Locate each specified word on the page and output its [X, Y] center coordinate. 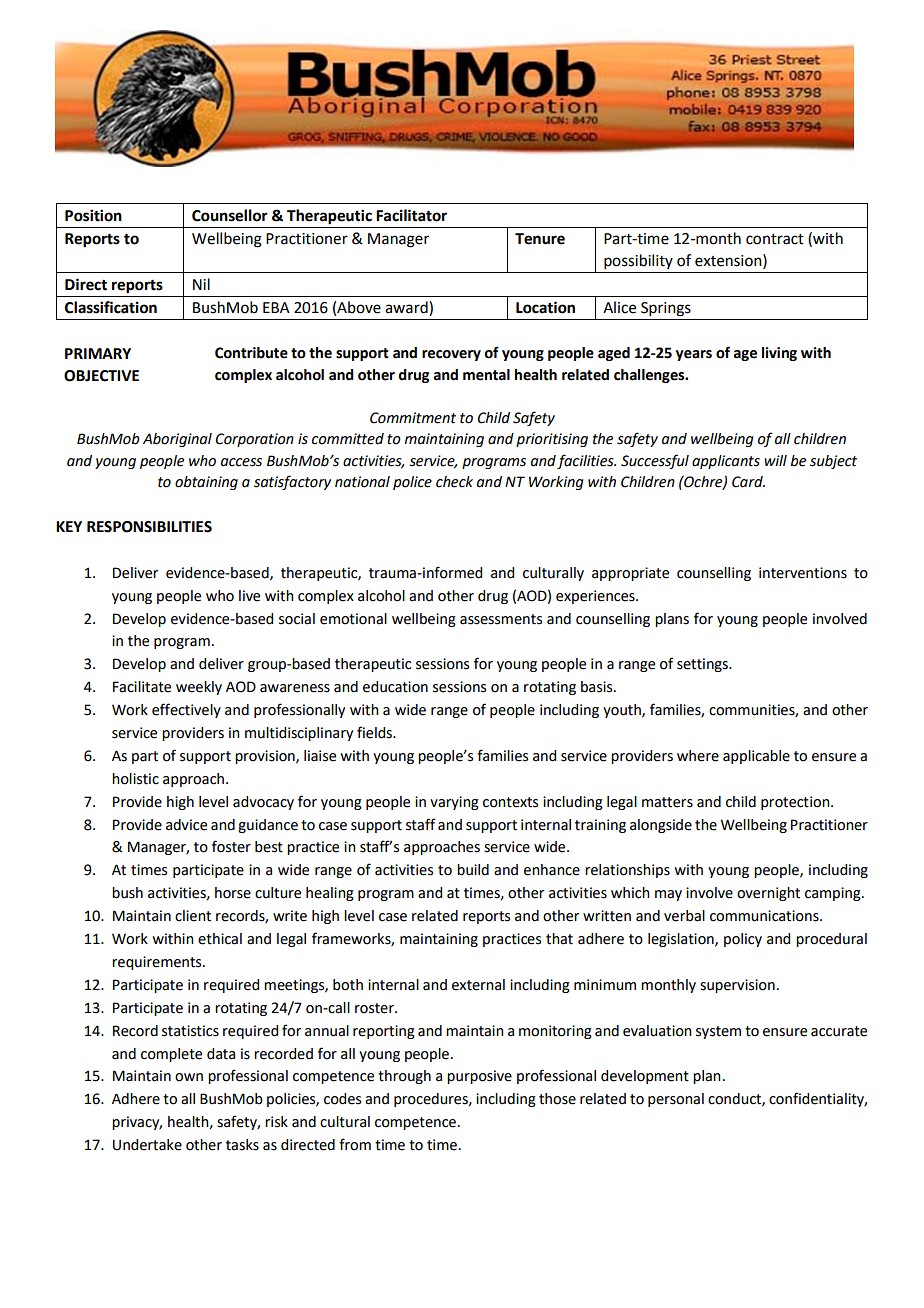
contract [775, 239]
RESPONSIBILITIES [149, 527]
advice [186, 825]
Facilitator [411, 215]
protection [796, 803]
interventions [803, 573]
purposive [479, 1077]
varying [454, 803]
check [454, 482]
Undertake [147, 1145]
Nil [201, 284]
